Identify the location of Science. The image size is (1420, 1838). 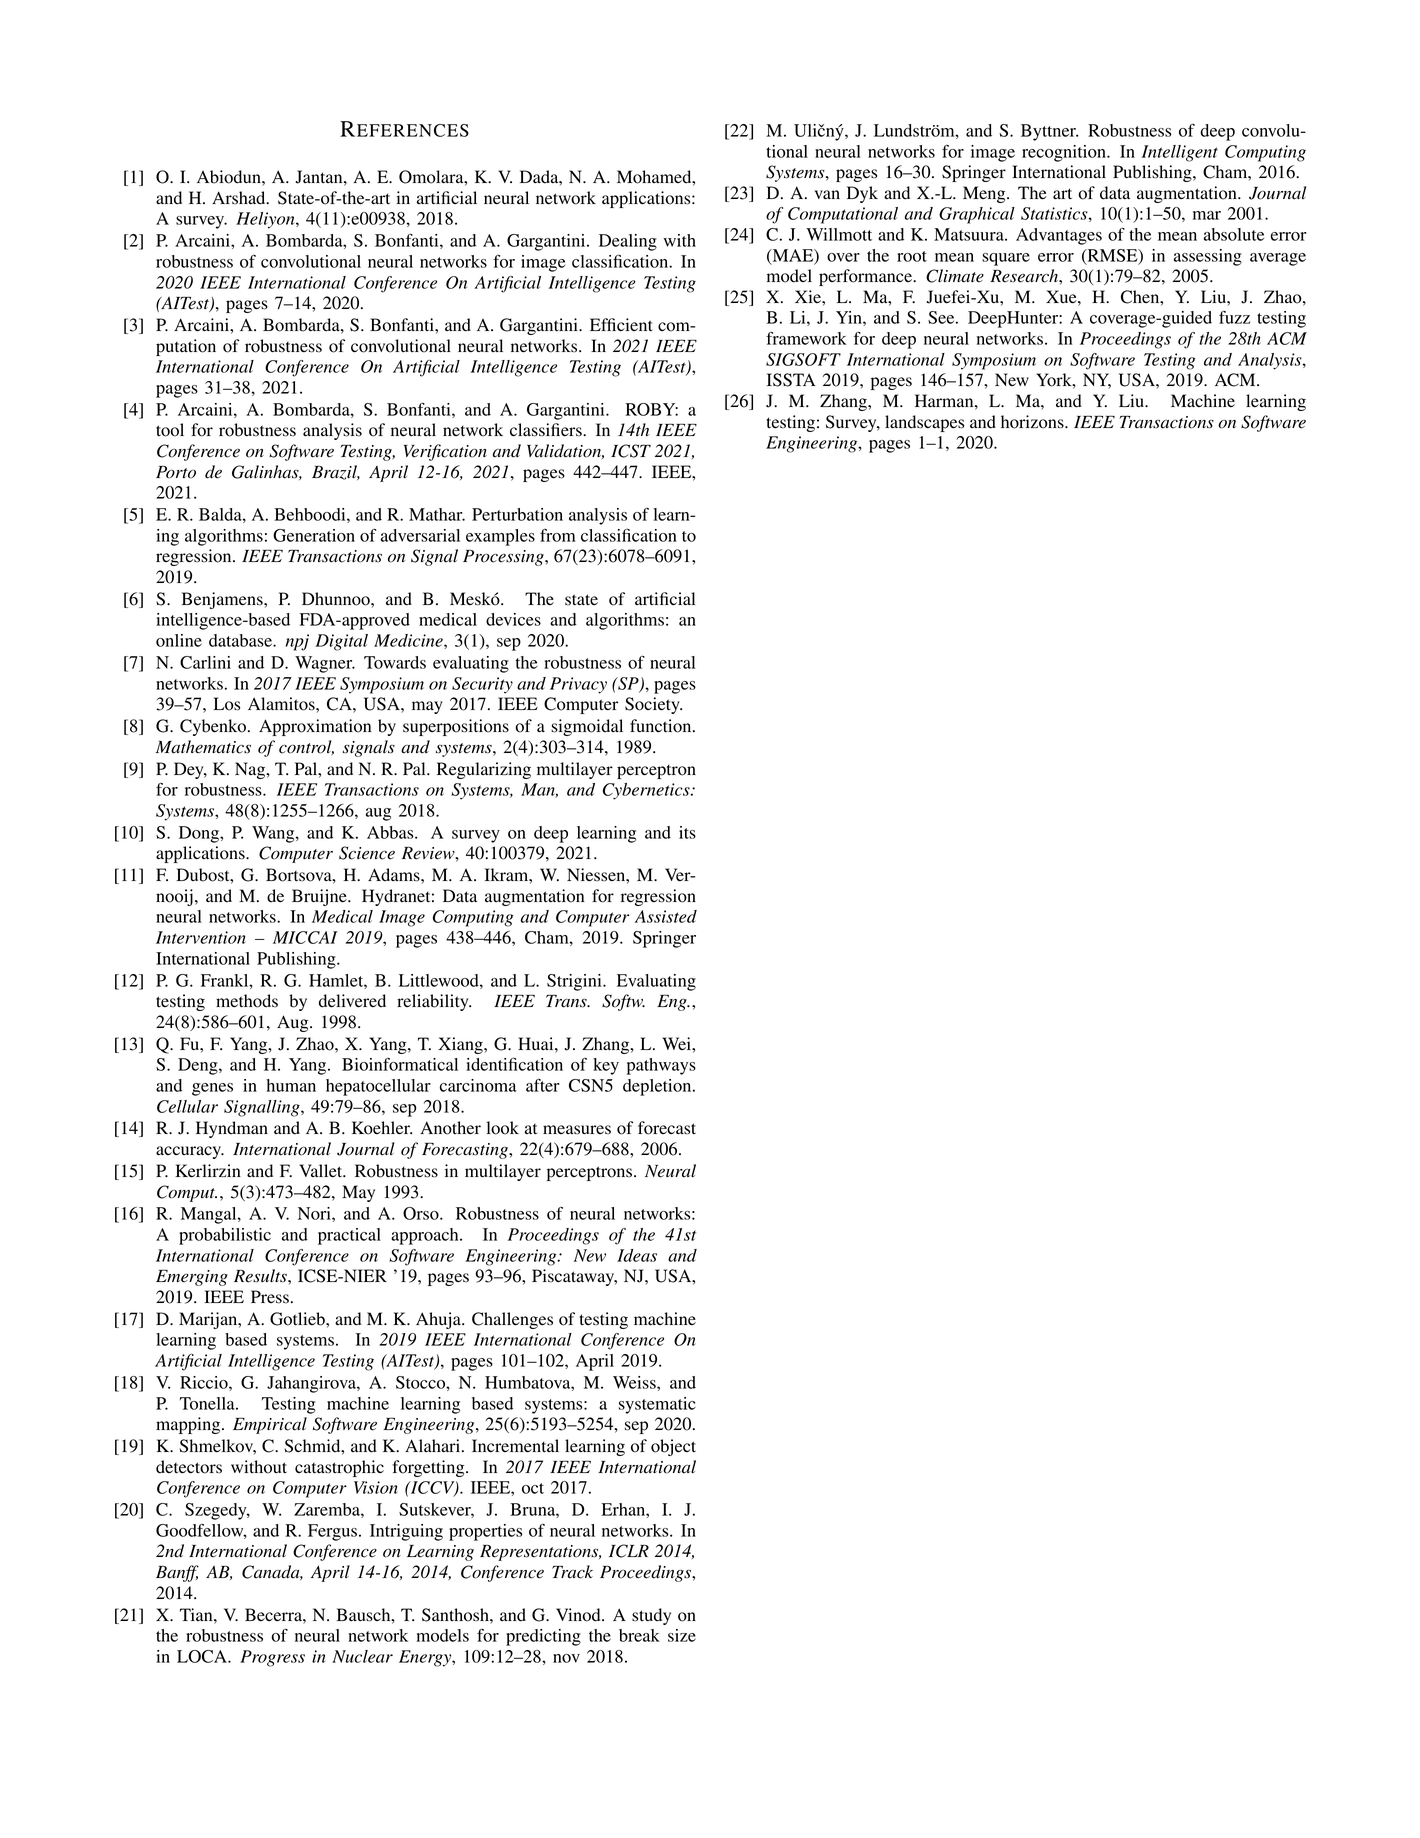
(367, 853).
